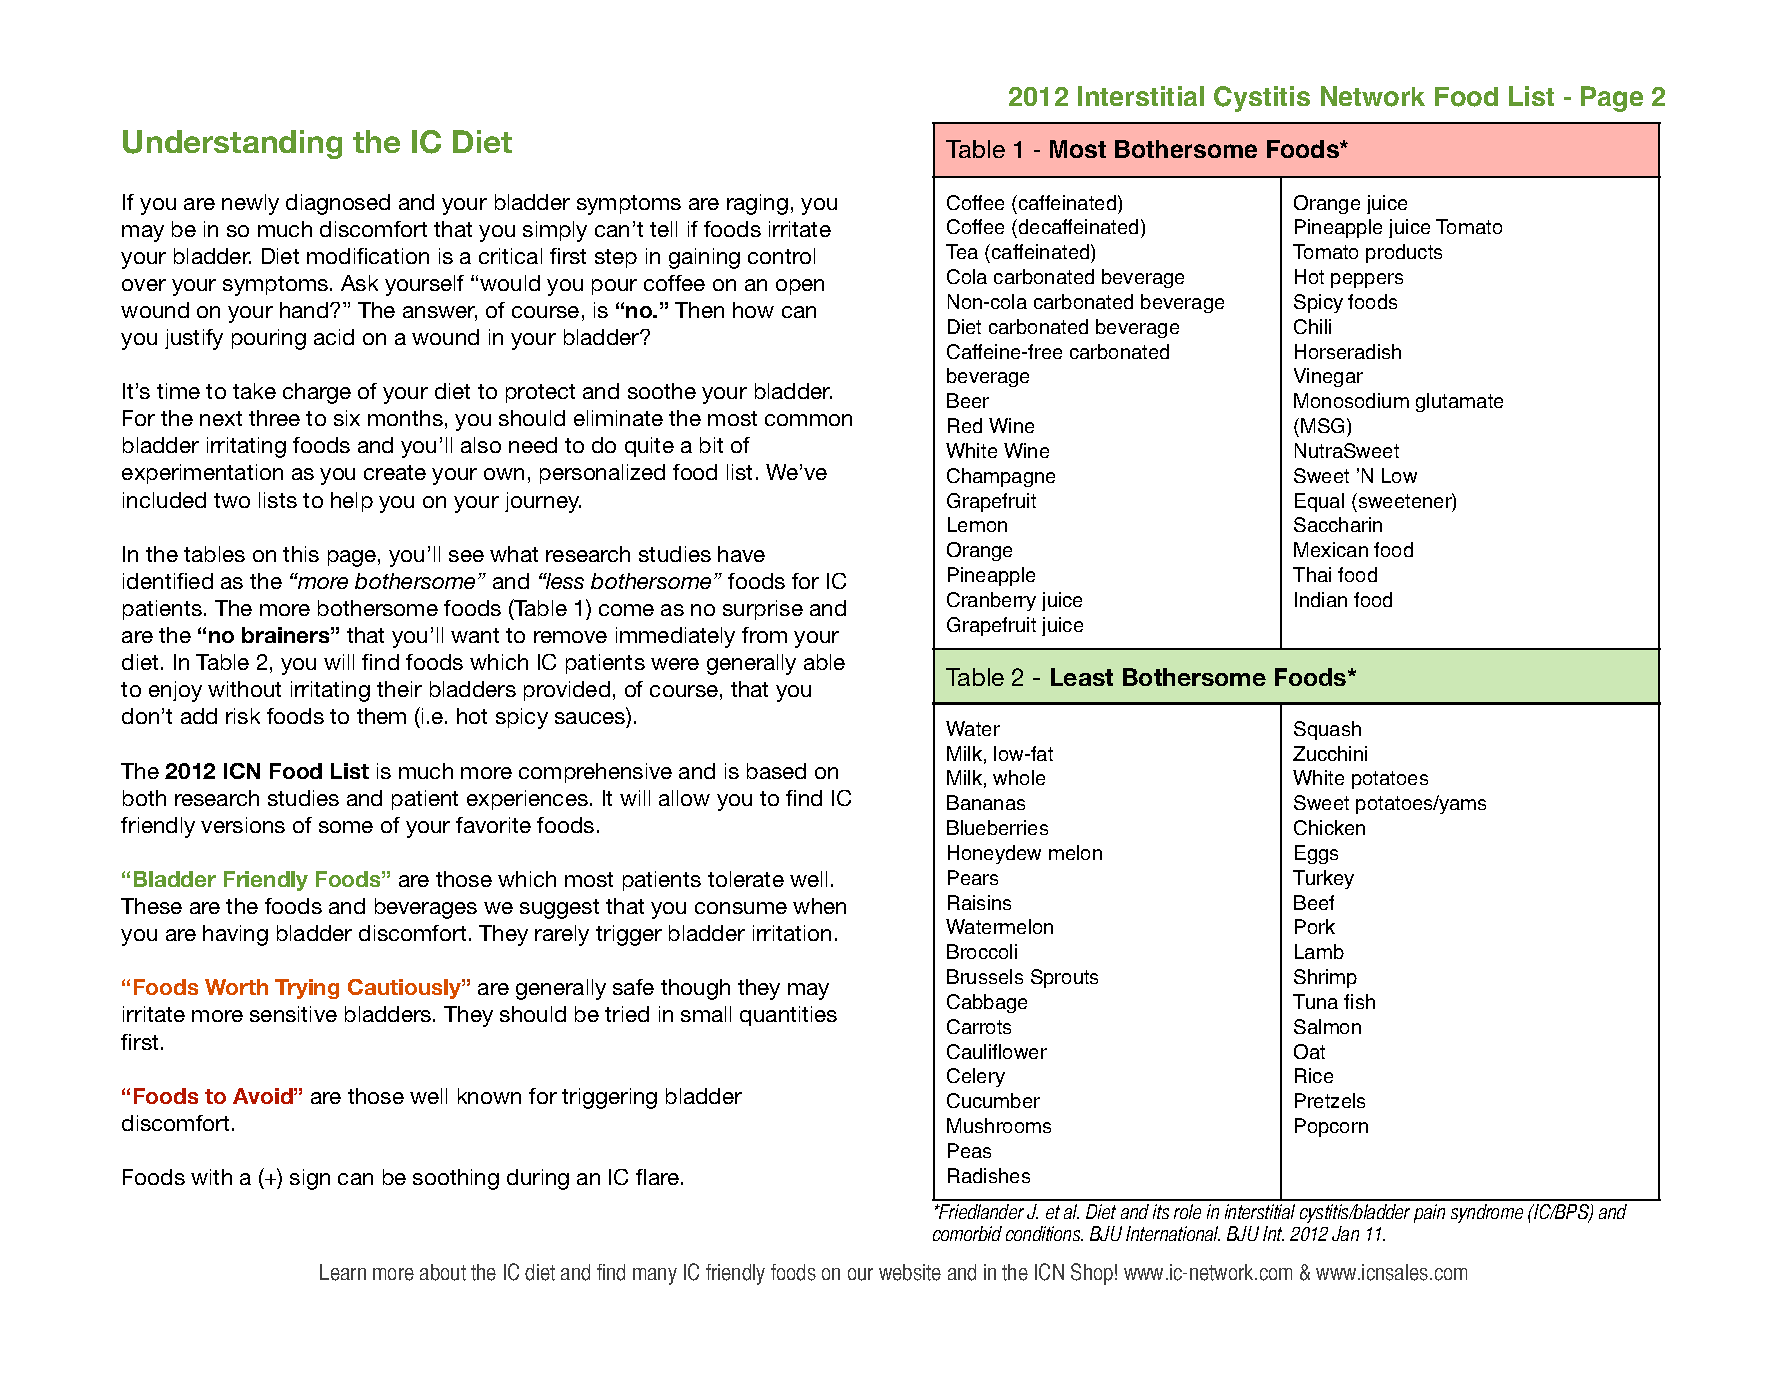  What do you see at coordinates (338, 204) in the page?
I see `diagnosed` at bounding box center [338, 204].
